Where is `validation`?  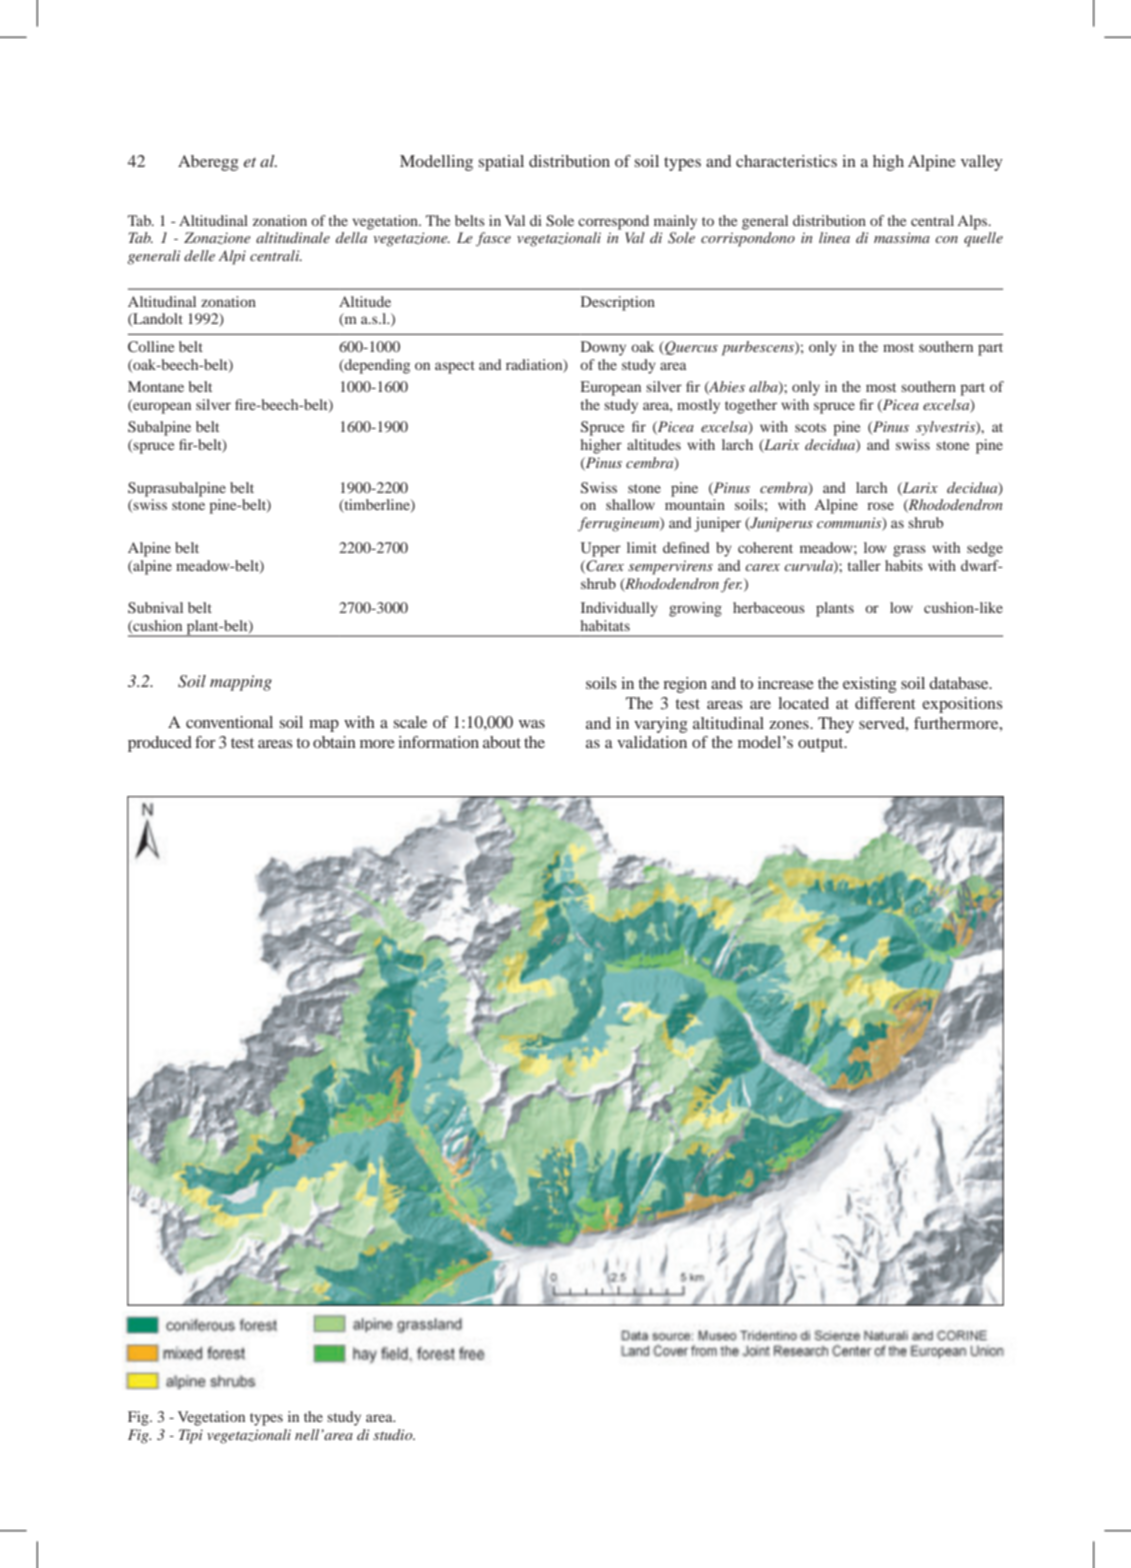 validation is located at coordinates (652, 742).
